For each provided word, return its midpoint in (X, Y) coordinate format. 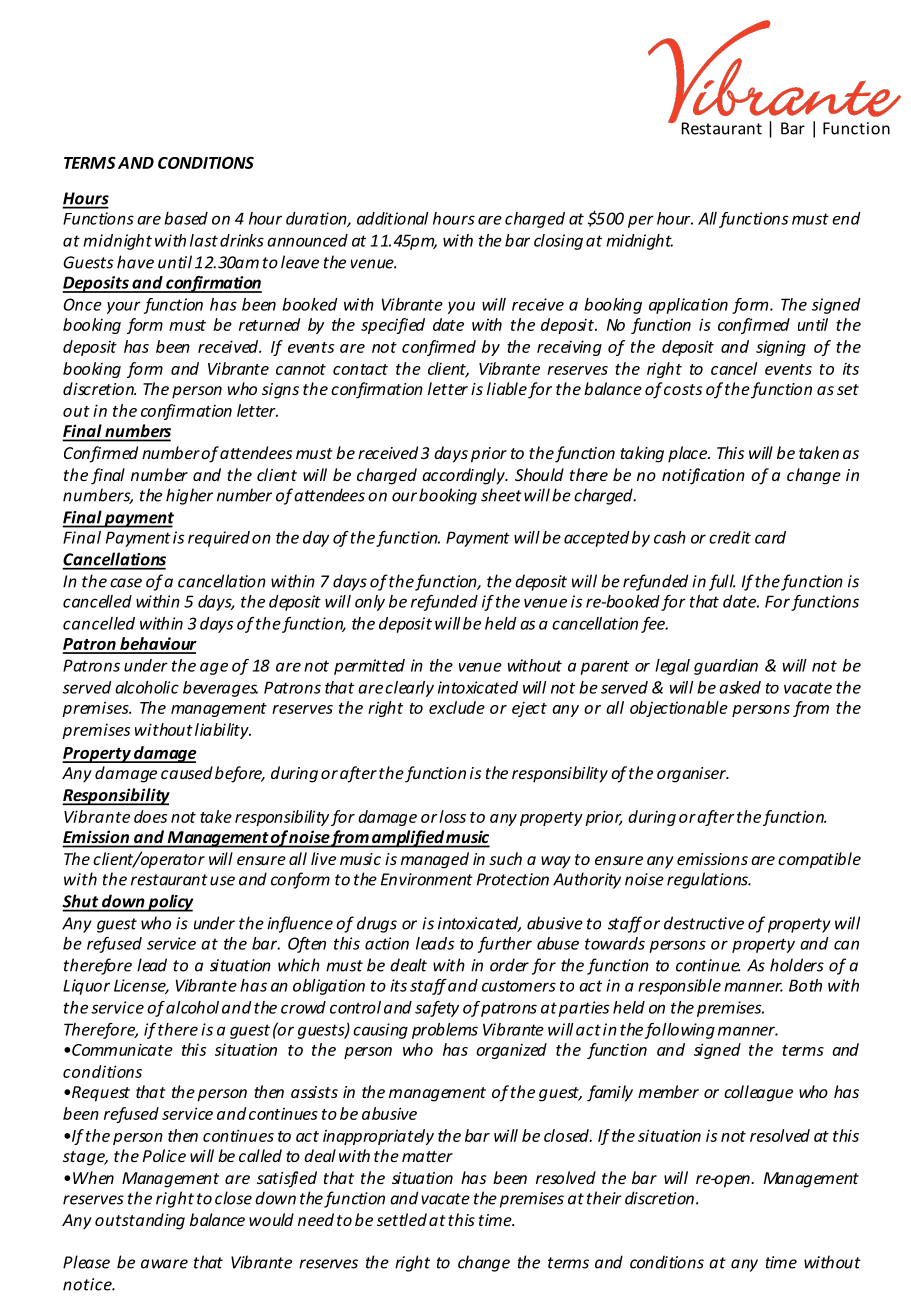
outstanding (140, 1221)
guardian (726, 667)
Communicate (122, 1049)
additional (392, 218)
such (505, 858)
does (150, 816)
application (688, 306)
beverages (220, 689)
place (689, 454)
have (135, 262)
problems (445, 1031)
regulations (708, 880)
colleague (758, 1093)
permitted (369, 667)
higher (189, 496)
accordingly (464, 476)
